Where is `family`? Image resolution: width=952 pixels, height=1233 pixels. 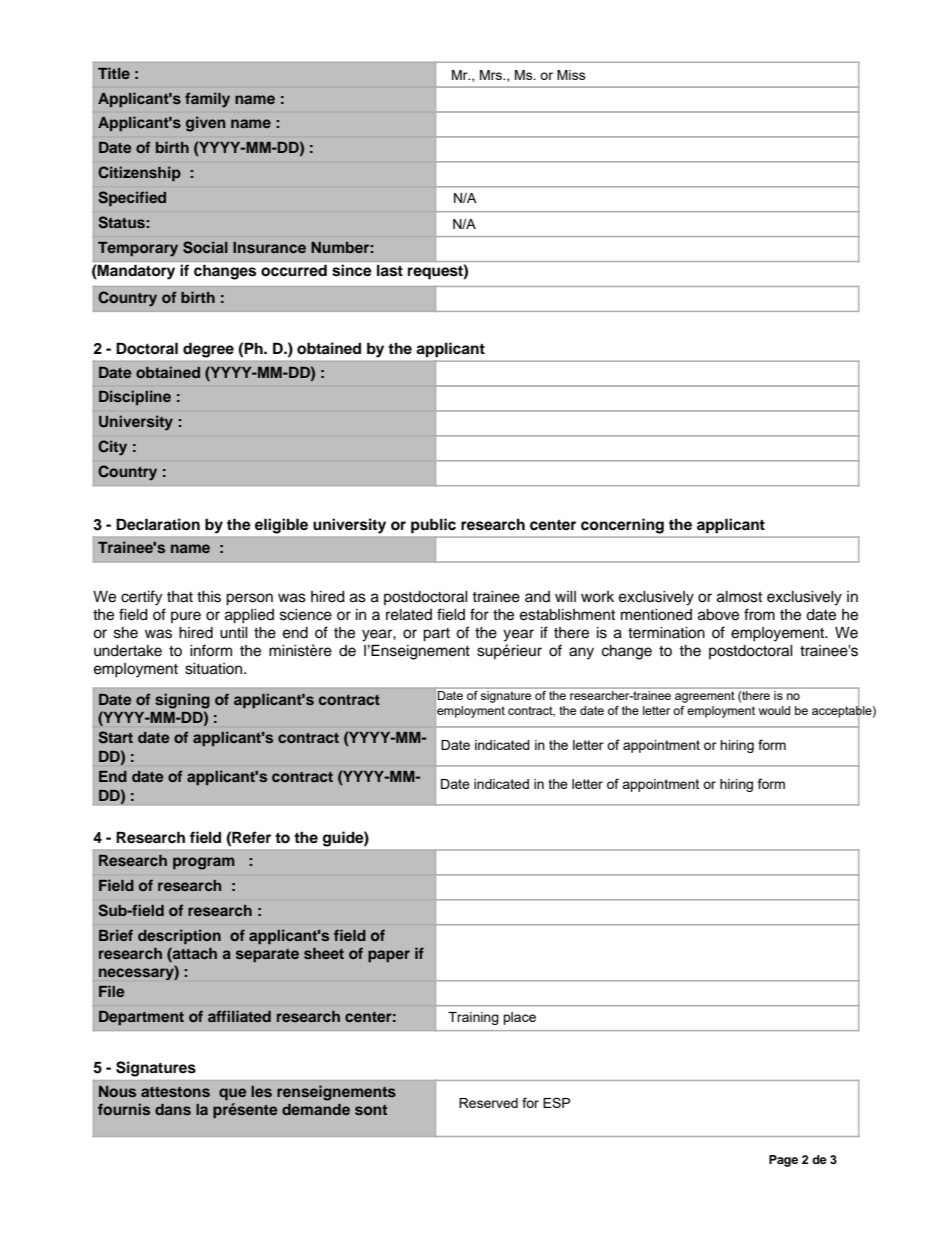 family is located at coordinates (207, 100).
